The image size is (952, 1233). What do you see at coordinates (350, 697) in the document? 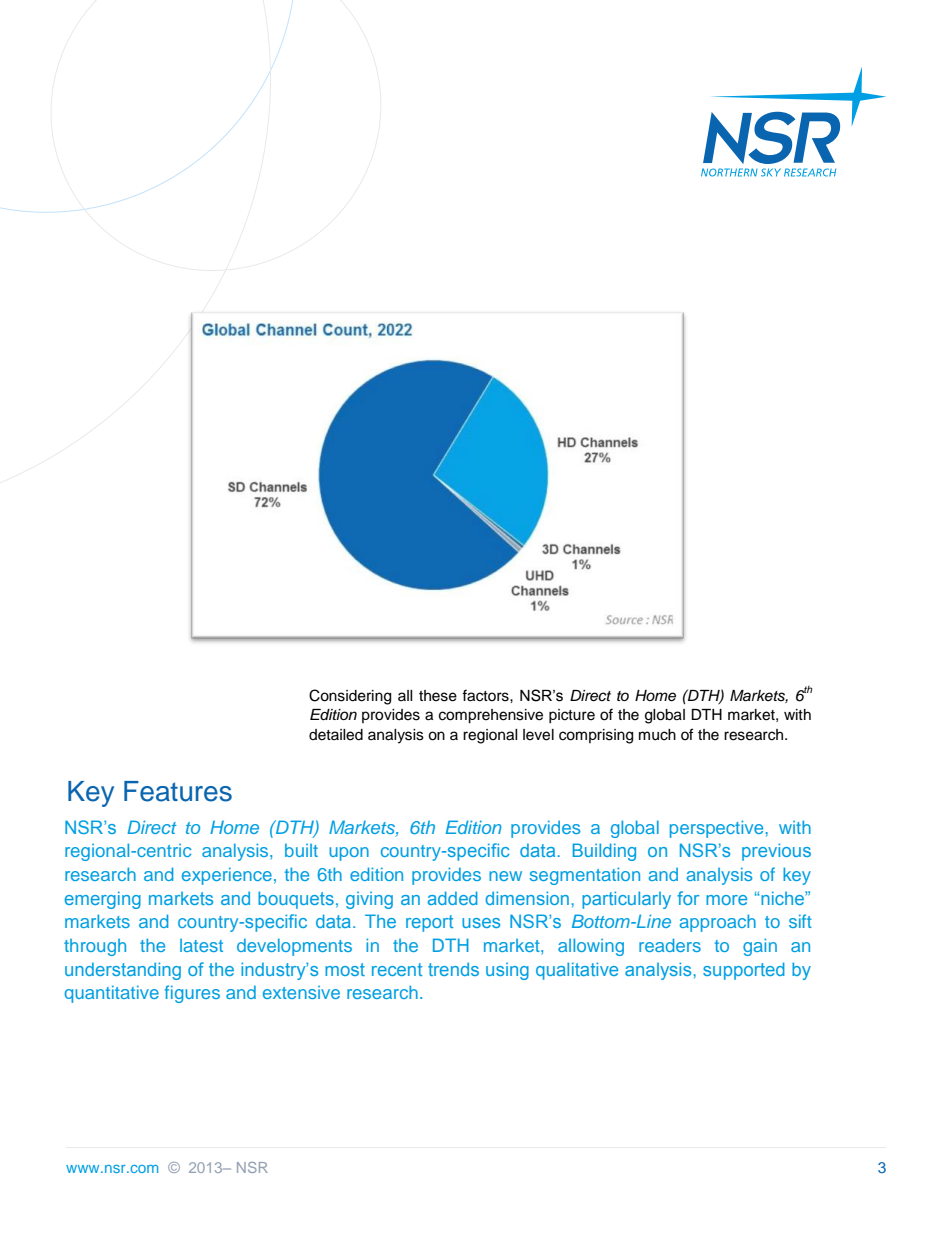
I see `Considering` at bounding box center [350, 697].
